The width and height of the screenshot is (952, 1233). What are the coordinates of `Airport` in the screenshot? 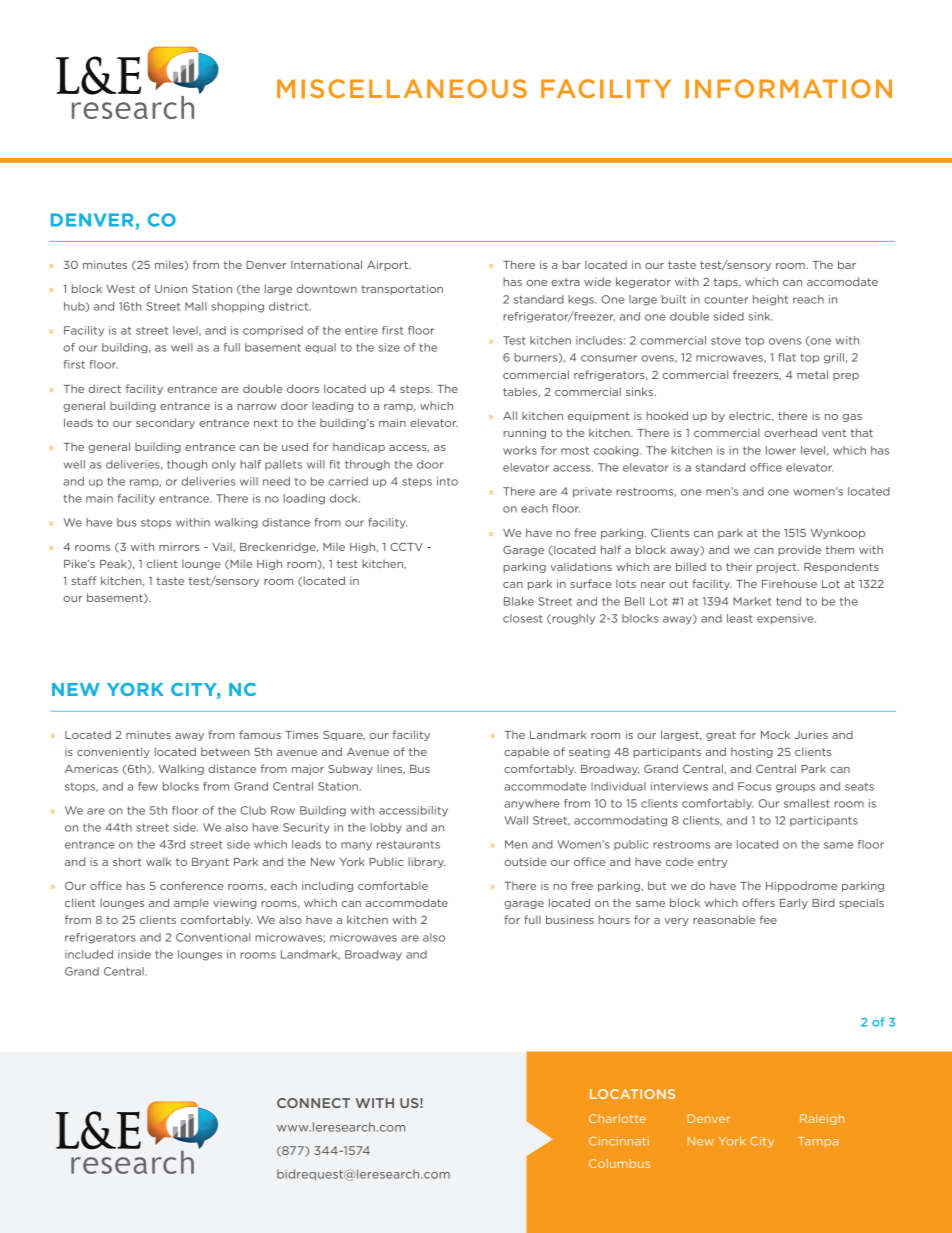 It's located at (388, 265).
